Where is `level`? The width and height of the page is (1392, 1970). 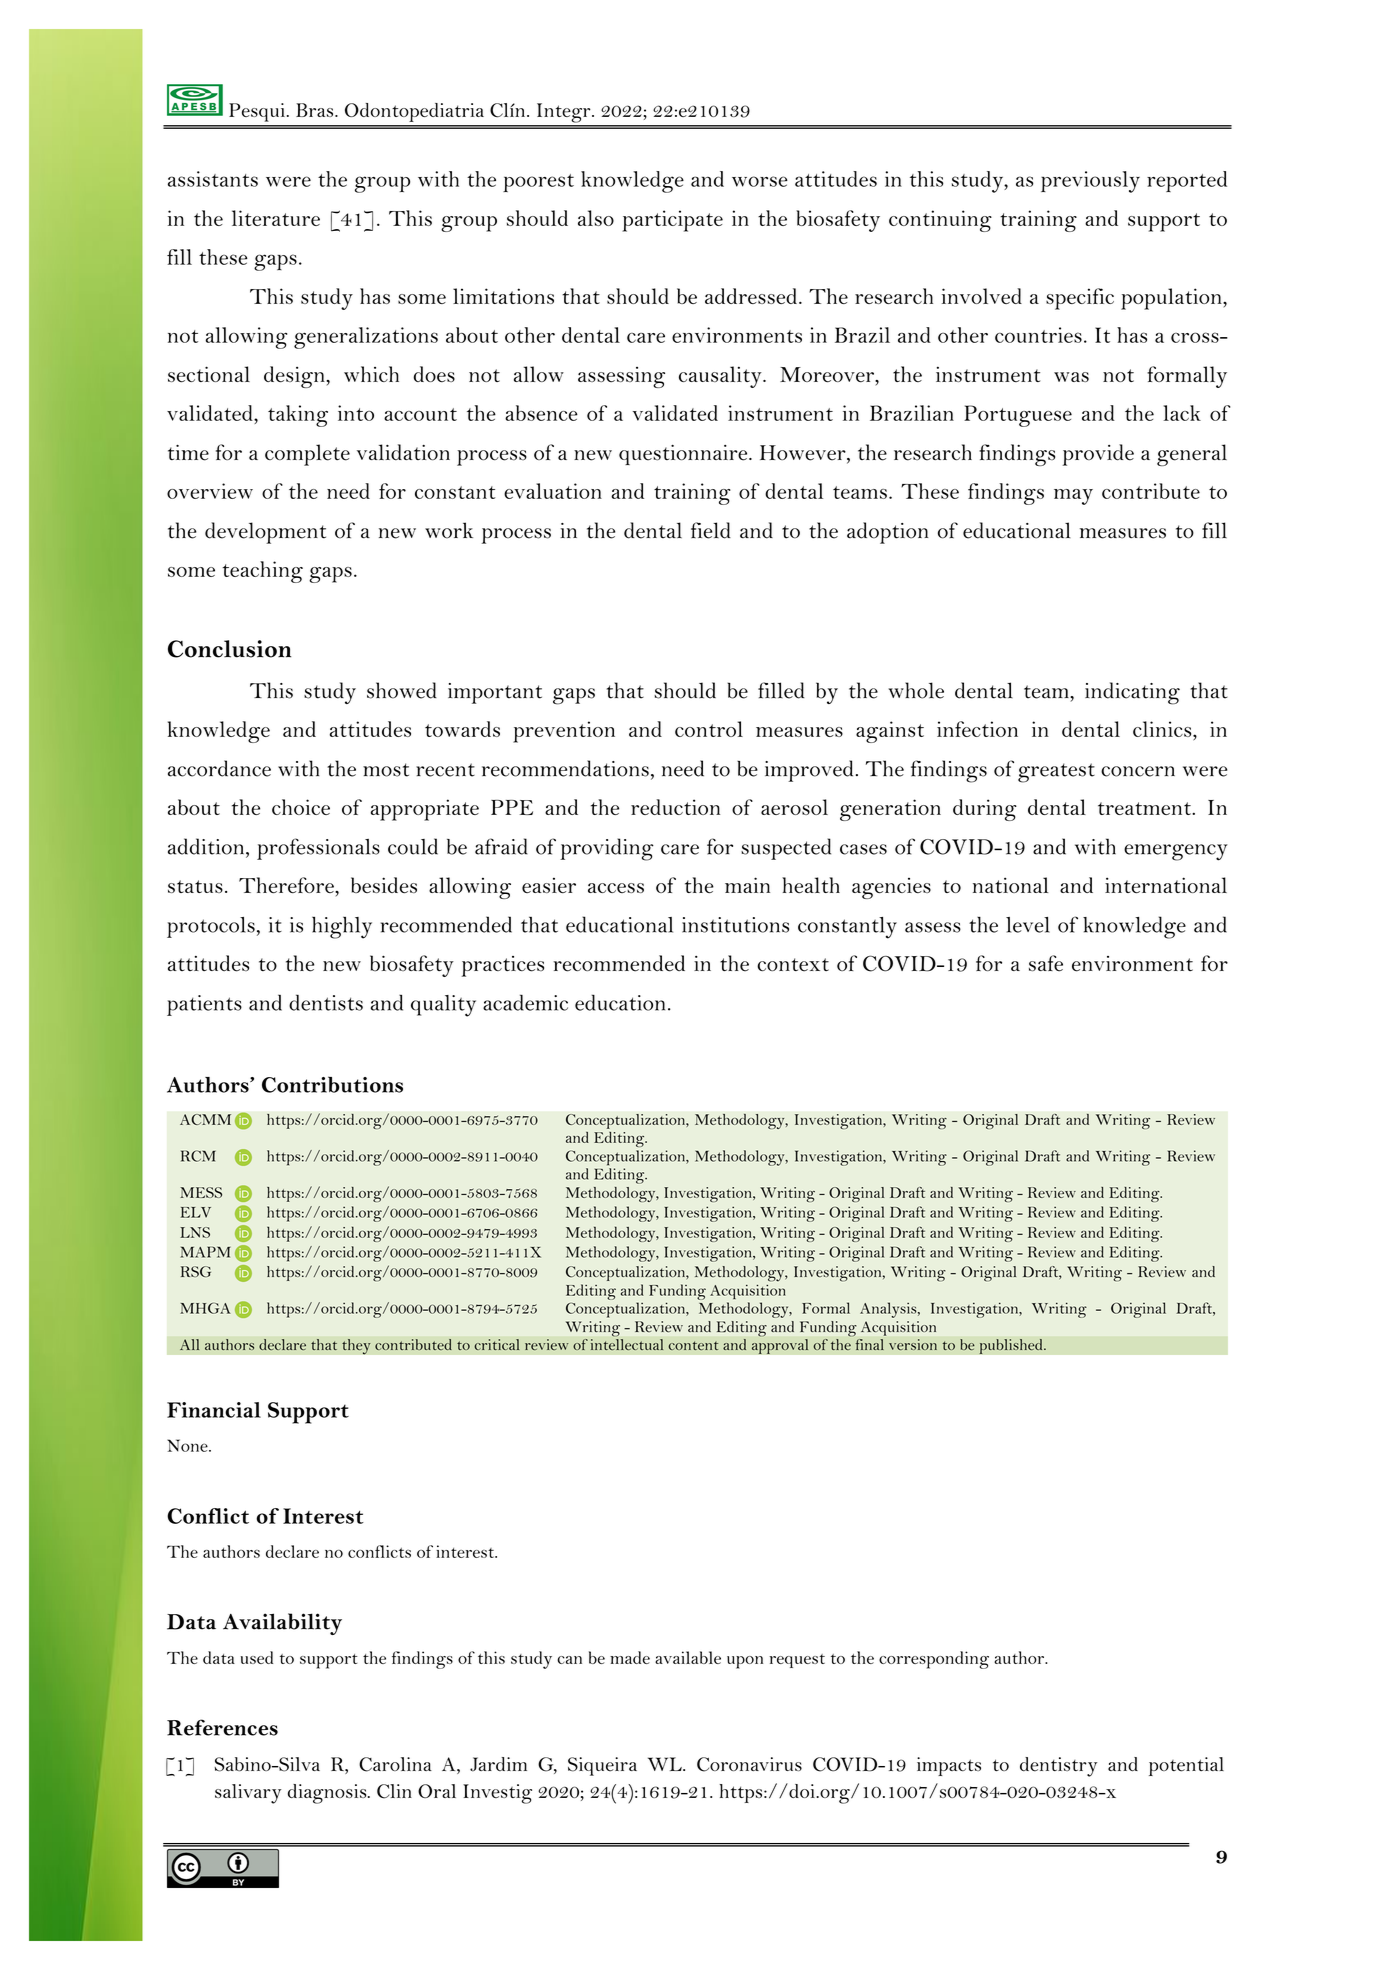 level is located at coordinates (1028, 925).
